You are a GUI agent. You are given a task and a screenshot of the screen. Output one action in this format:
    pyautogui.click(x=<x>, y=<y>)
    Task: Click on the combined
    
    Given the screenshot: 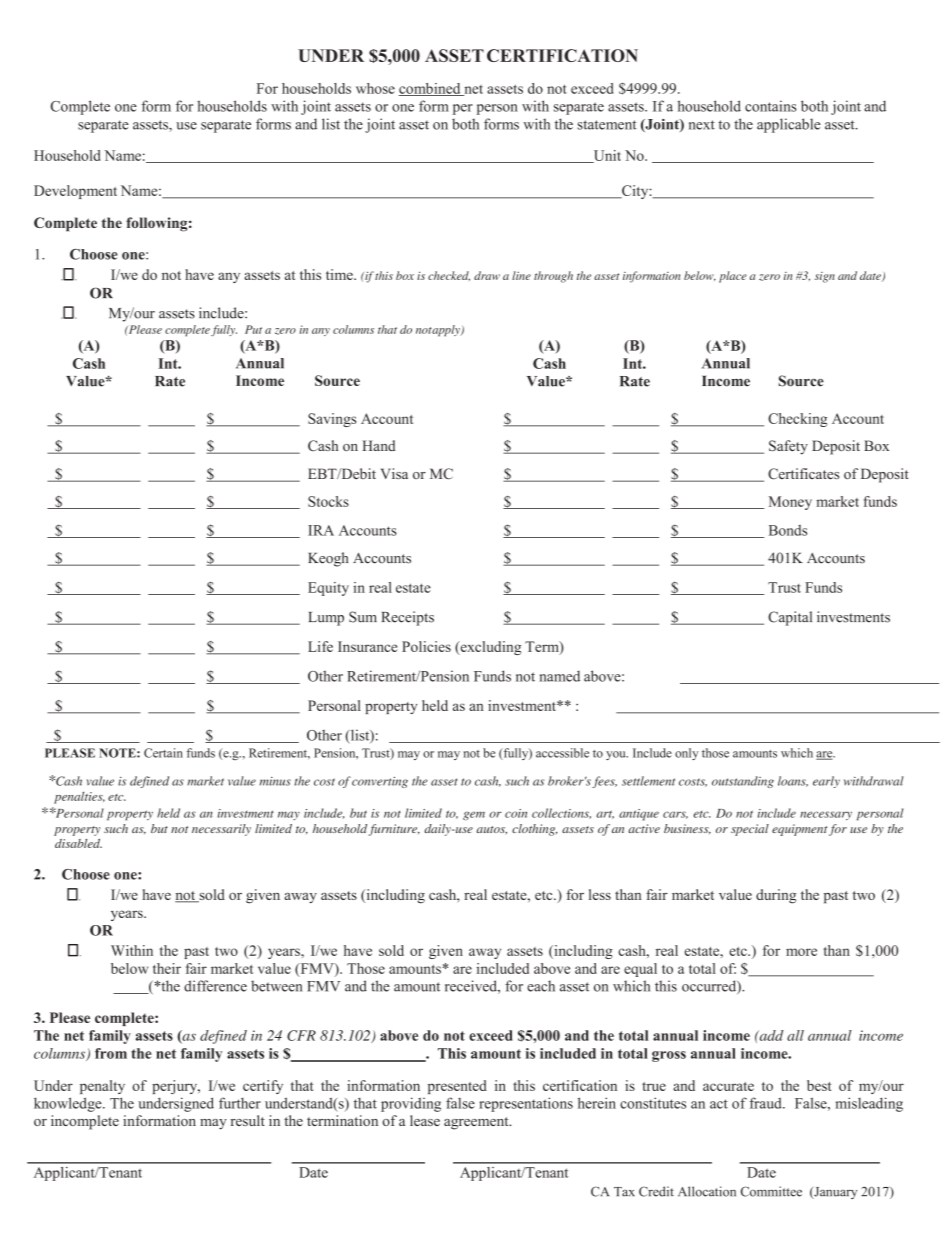 What is the action you would take?
    pyautogui.click(x=431, y=89)
